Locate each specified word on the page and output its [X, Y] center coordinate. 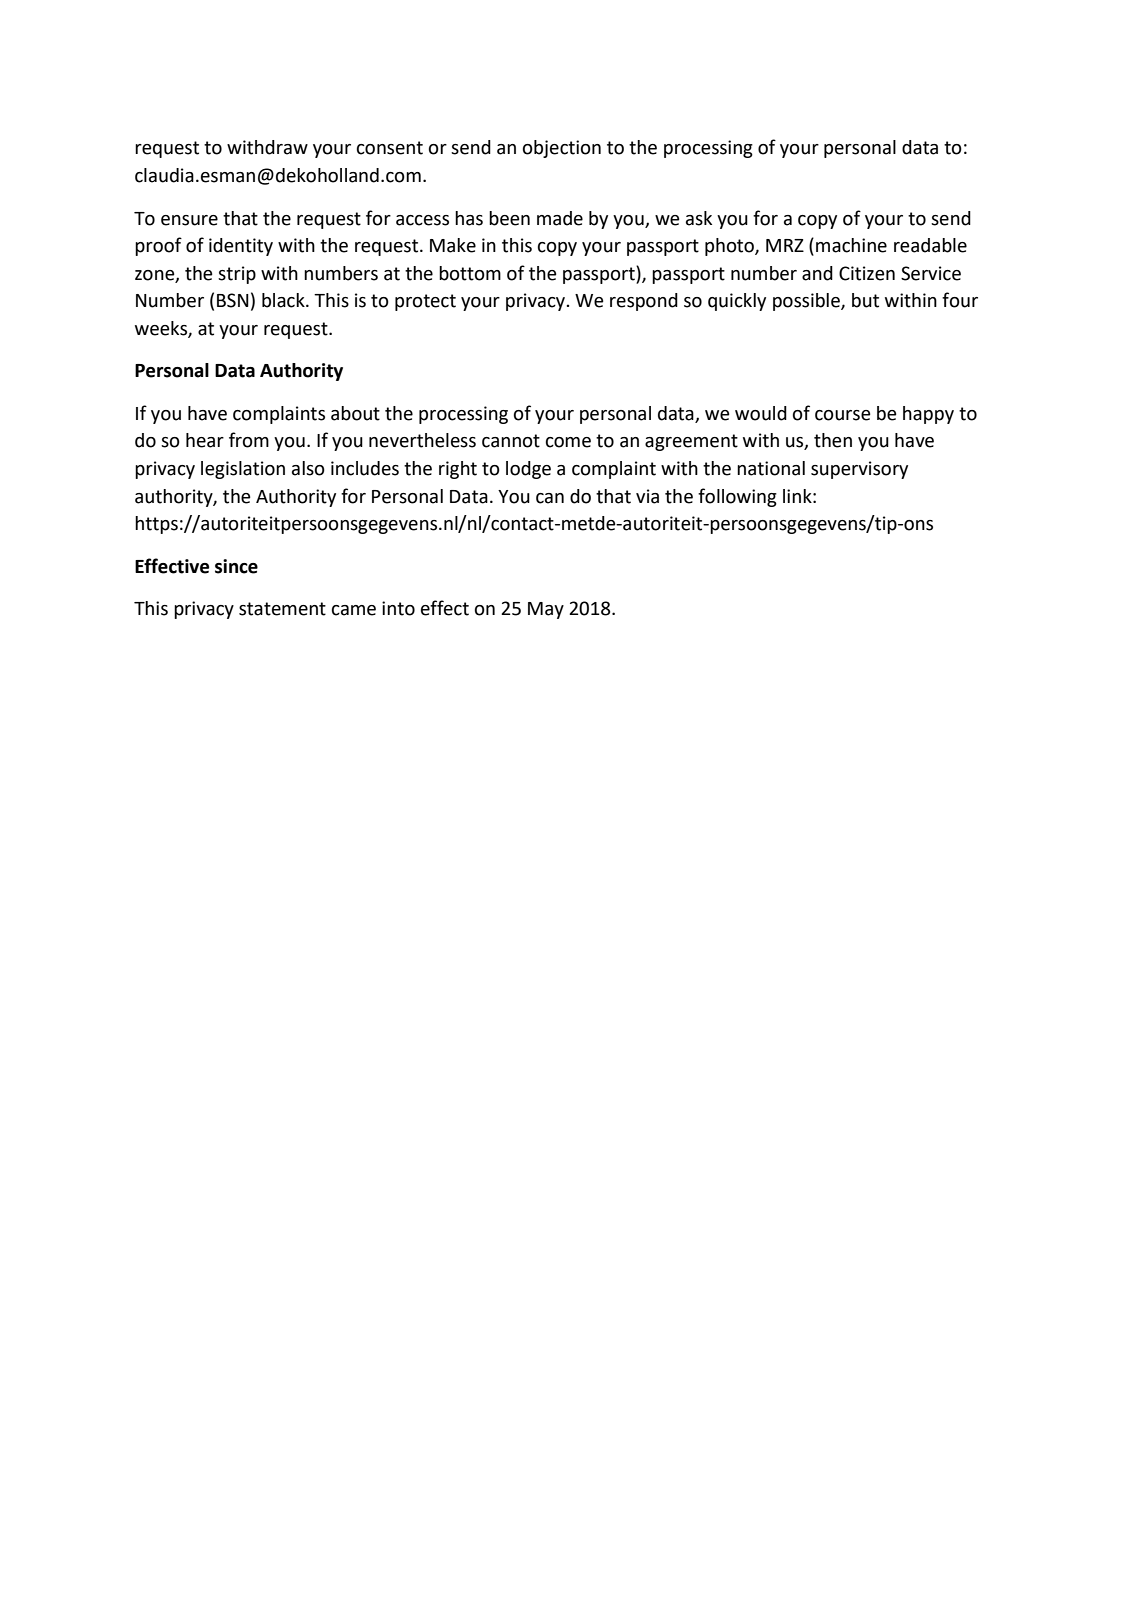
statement [282, 609]
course [843, 415]
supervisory [859, 470]
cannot [511, 441]
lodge [528, 470]
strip [237, 275]
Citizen [867, 273]
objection [562, 149]
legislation [243, 470]
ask [699, 218]
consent [390, 148]
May [546, 610]
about [355, 413]
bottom [470, 273]
